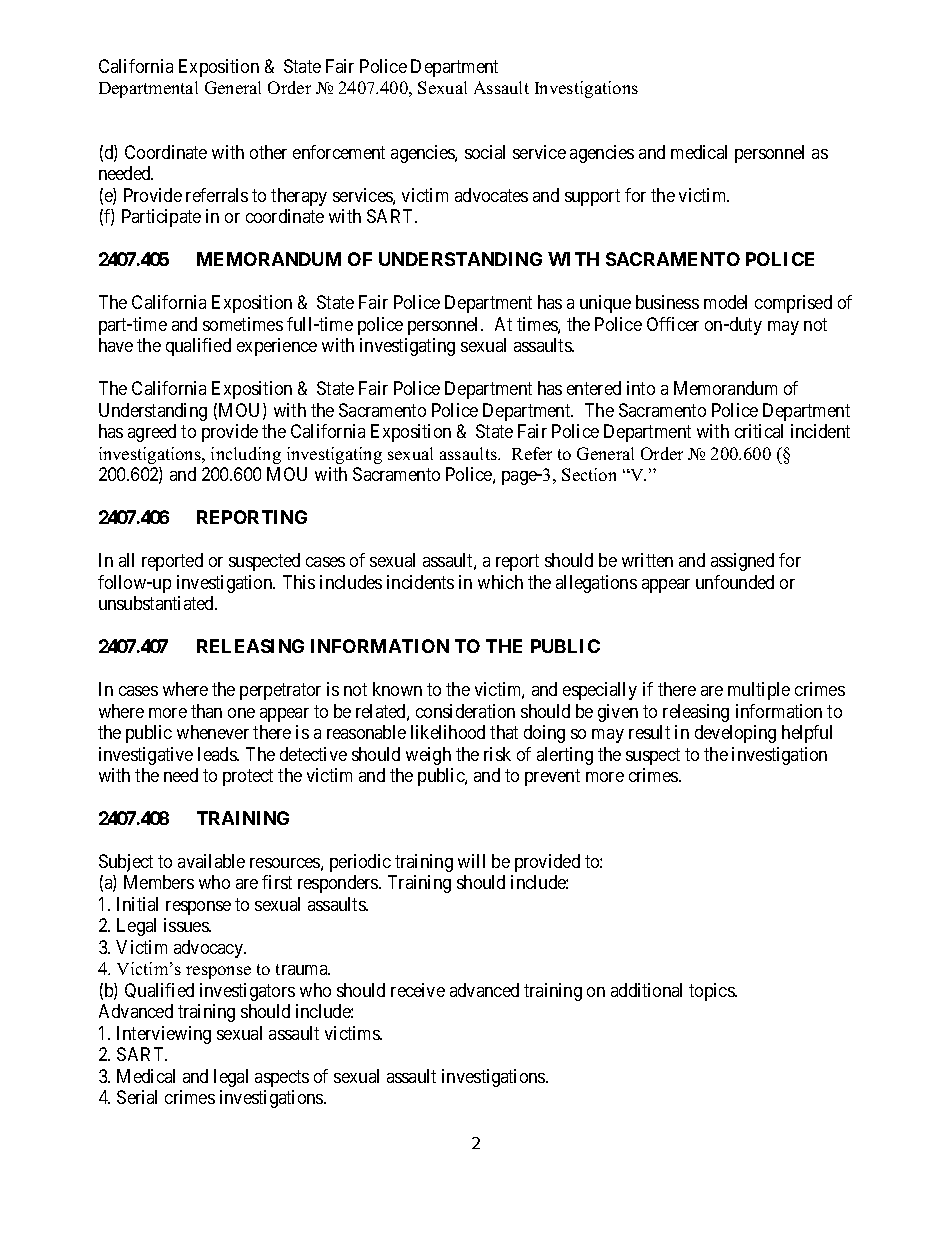 The image size is (952, 1233). What do you see at coordinates (735, 734) in the screenshot?
I see `developing` at bounding box center [735, 734].
